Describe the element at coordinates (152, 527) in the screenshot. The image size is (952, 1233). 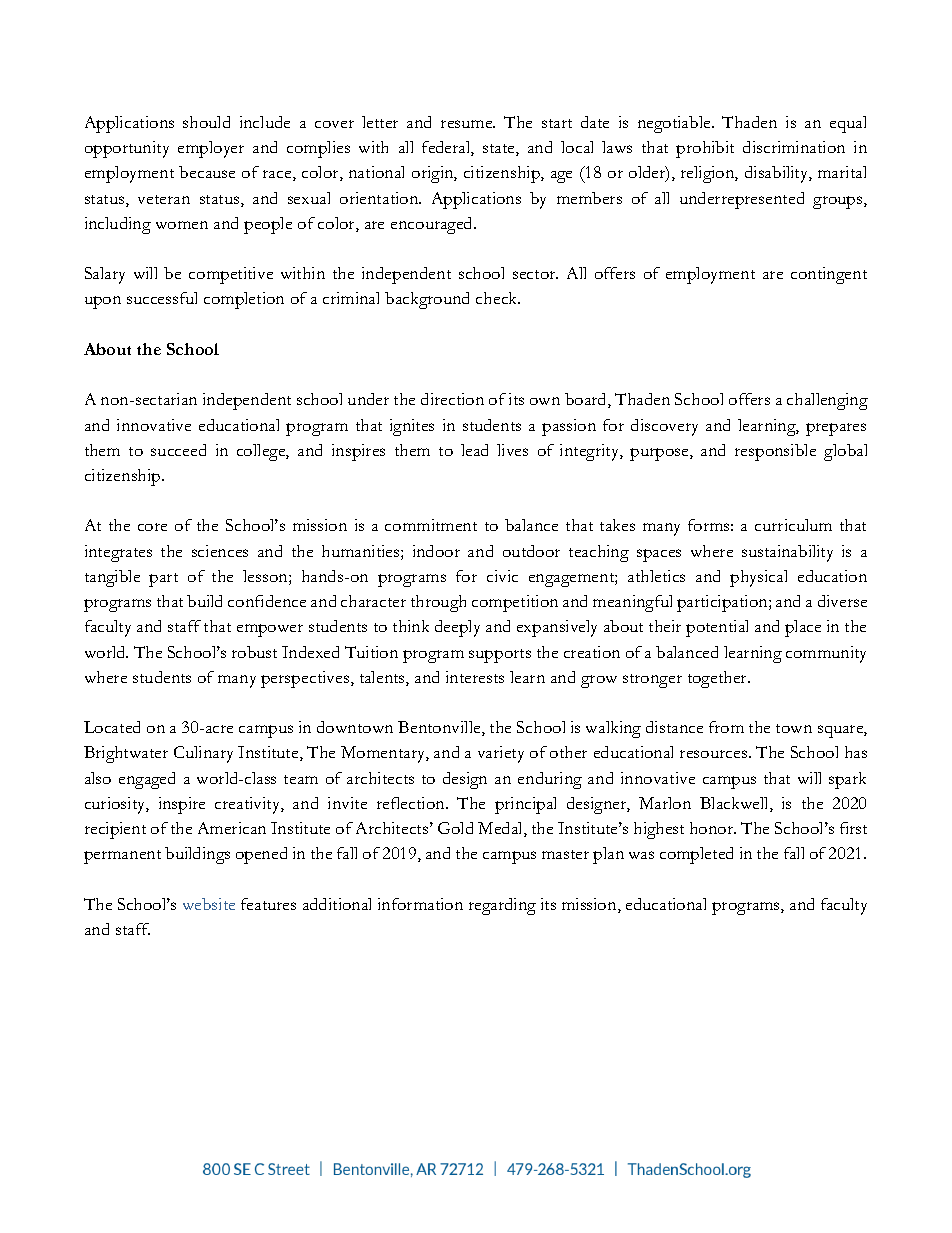
I see `core` at that location.
